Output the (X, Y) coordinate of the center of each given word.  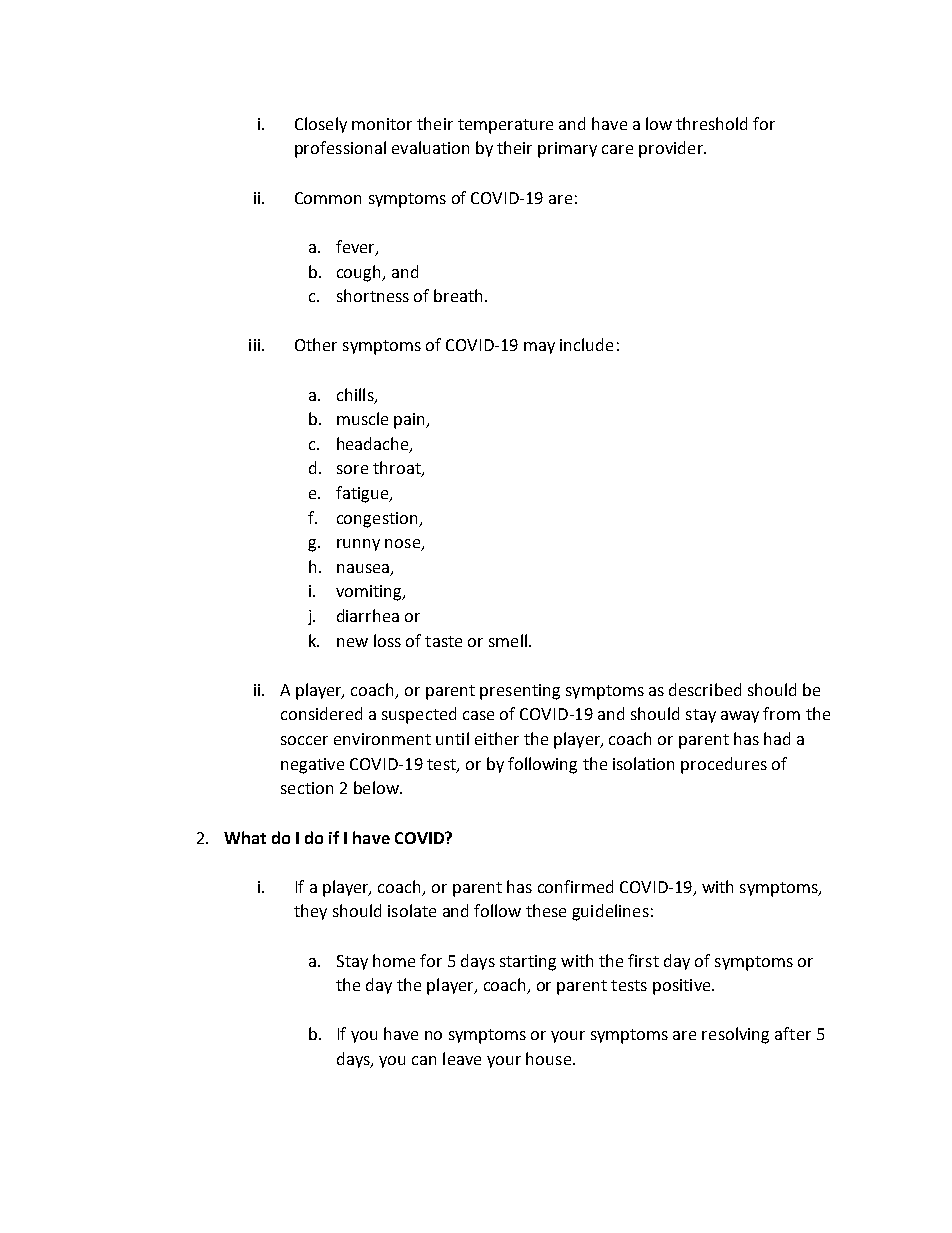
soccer (304, 740)
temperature (505, 126)
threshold (711, 123)
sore (352, 469)
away (740, 717)
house (548, 1058)
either (497, 738)
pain (411, 421)
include (586, 344)
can (424, 1060)
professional (340, 149)
